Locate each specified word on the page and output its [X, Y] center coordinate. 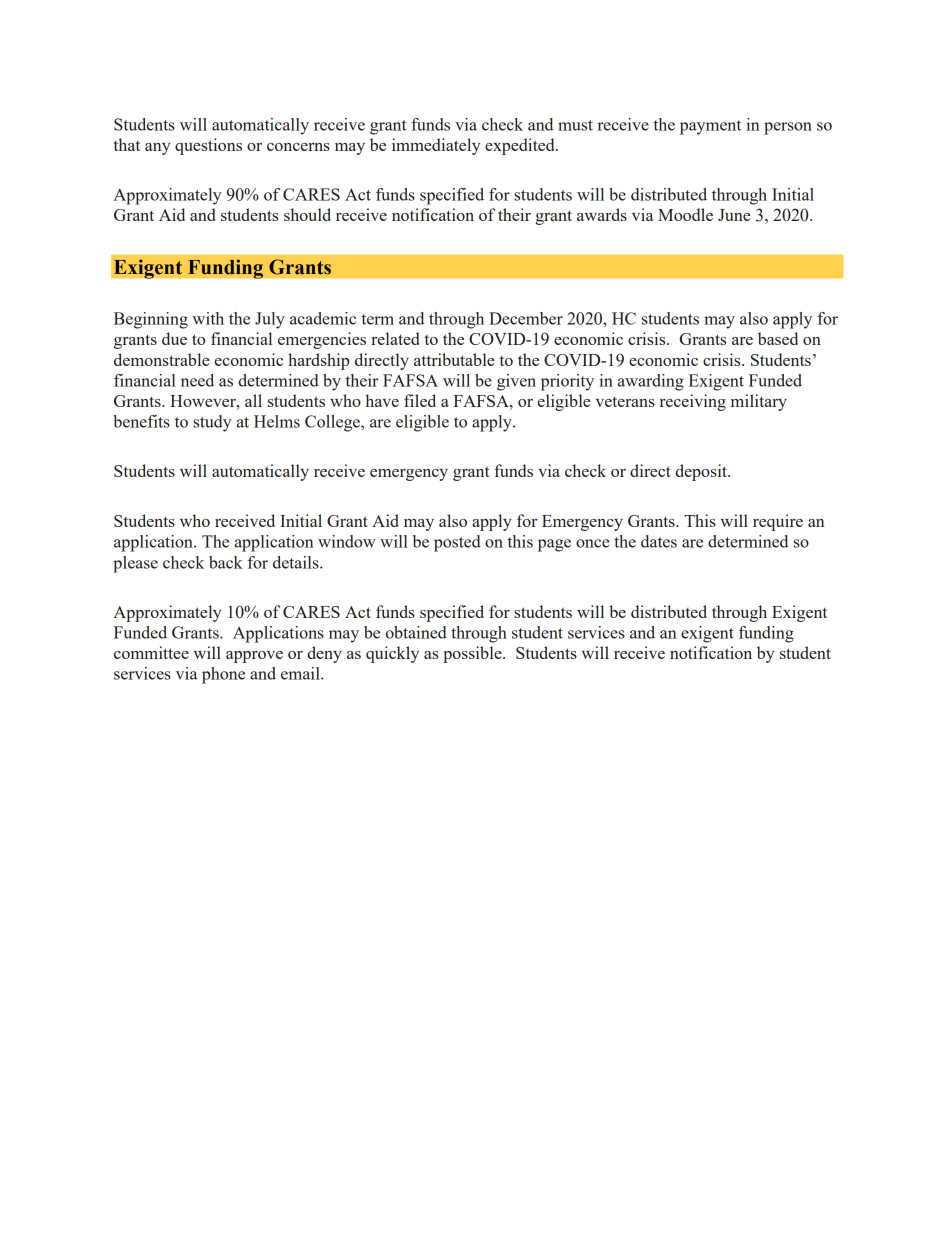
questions [208, 146]
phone [223, 675]
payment [710, 127]
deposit [702, 472]
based [778, 338]
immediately [436, 146]
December [526, 318]
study [212, 423]
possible [473, 654]
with [208, 318]
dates [659, 541]
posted [457, 543]
